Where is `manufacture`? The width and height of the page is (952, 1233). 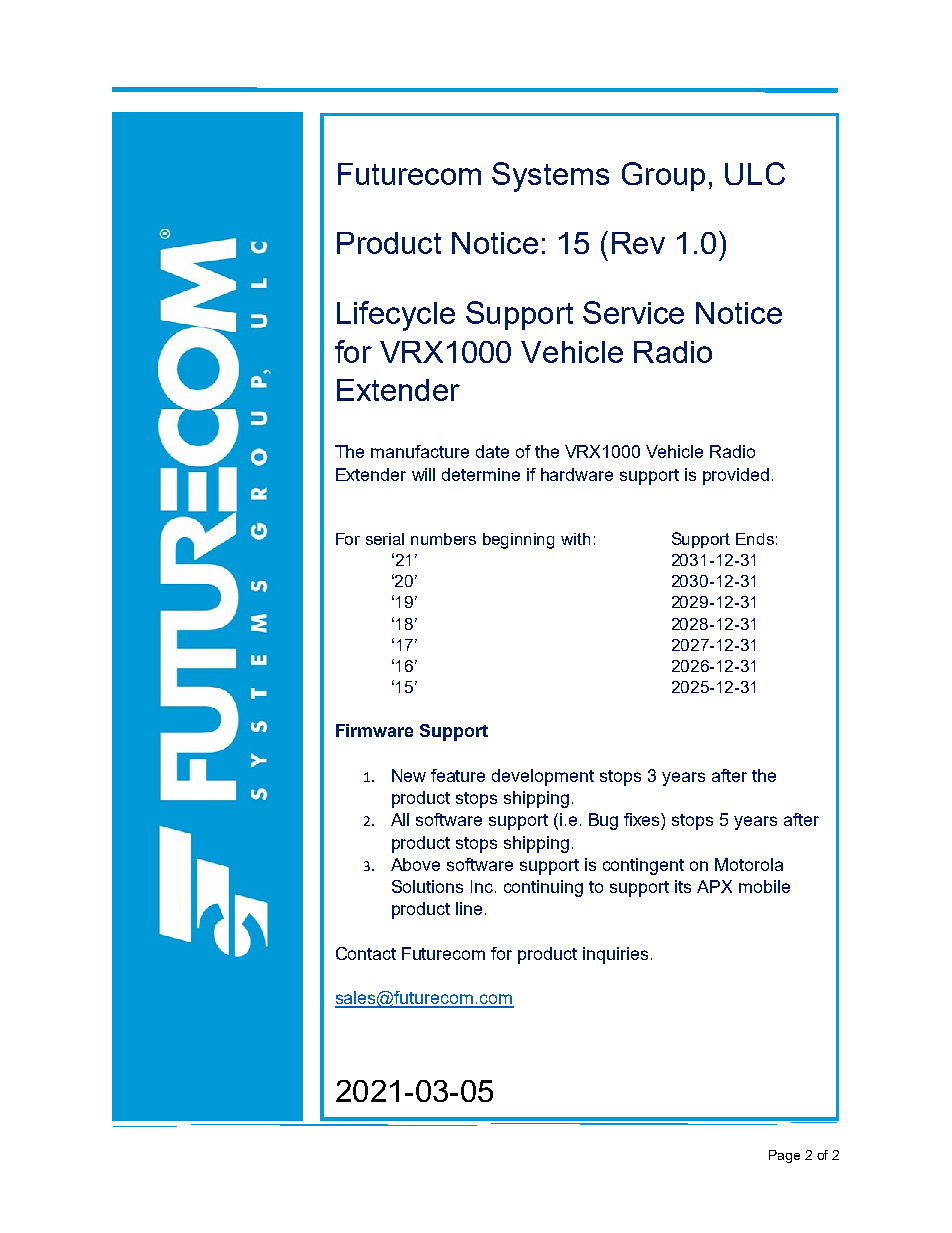 manufacture is located at coordinates (420, 451).
